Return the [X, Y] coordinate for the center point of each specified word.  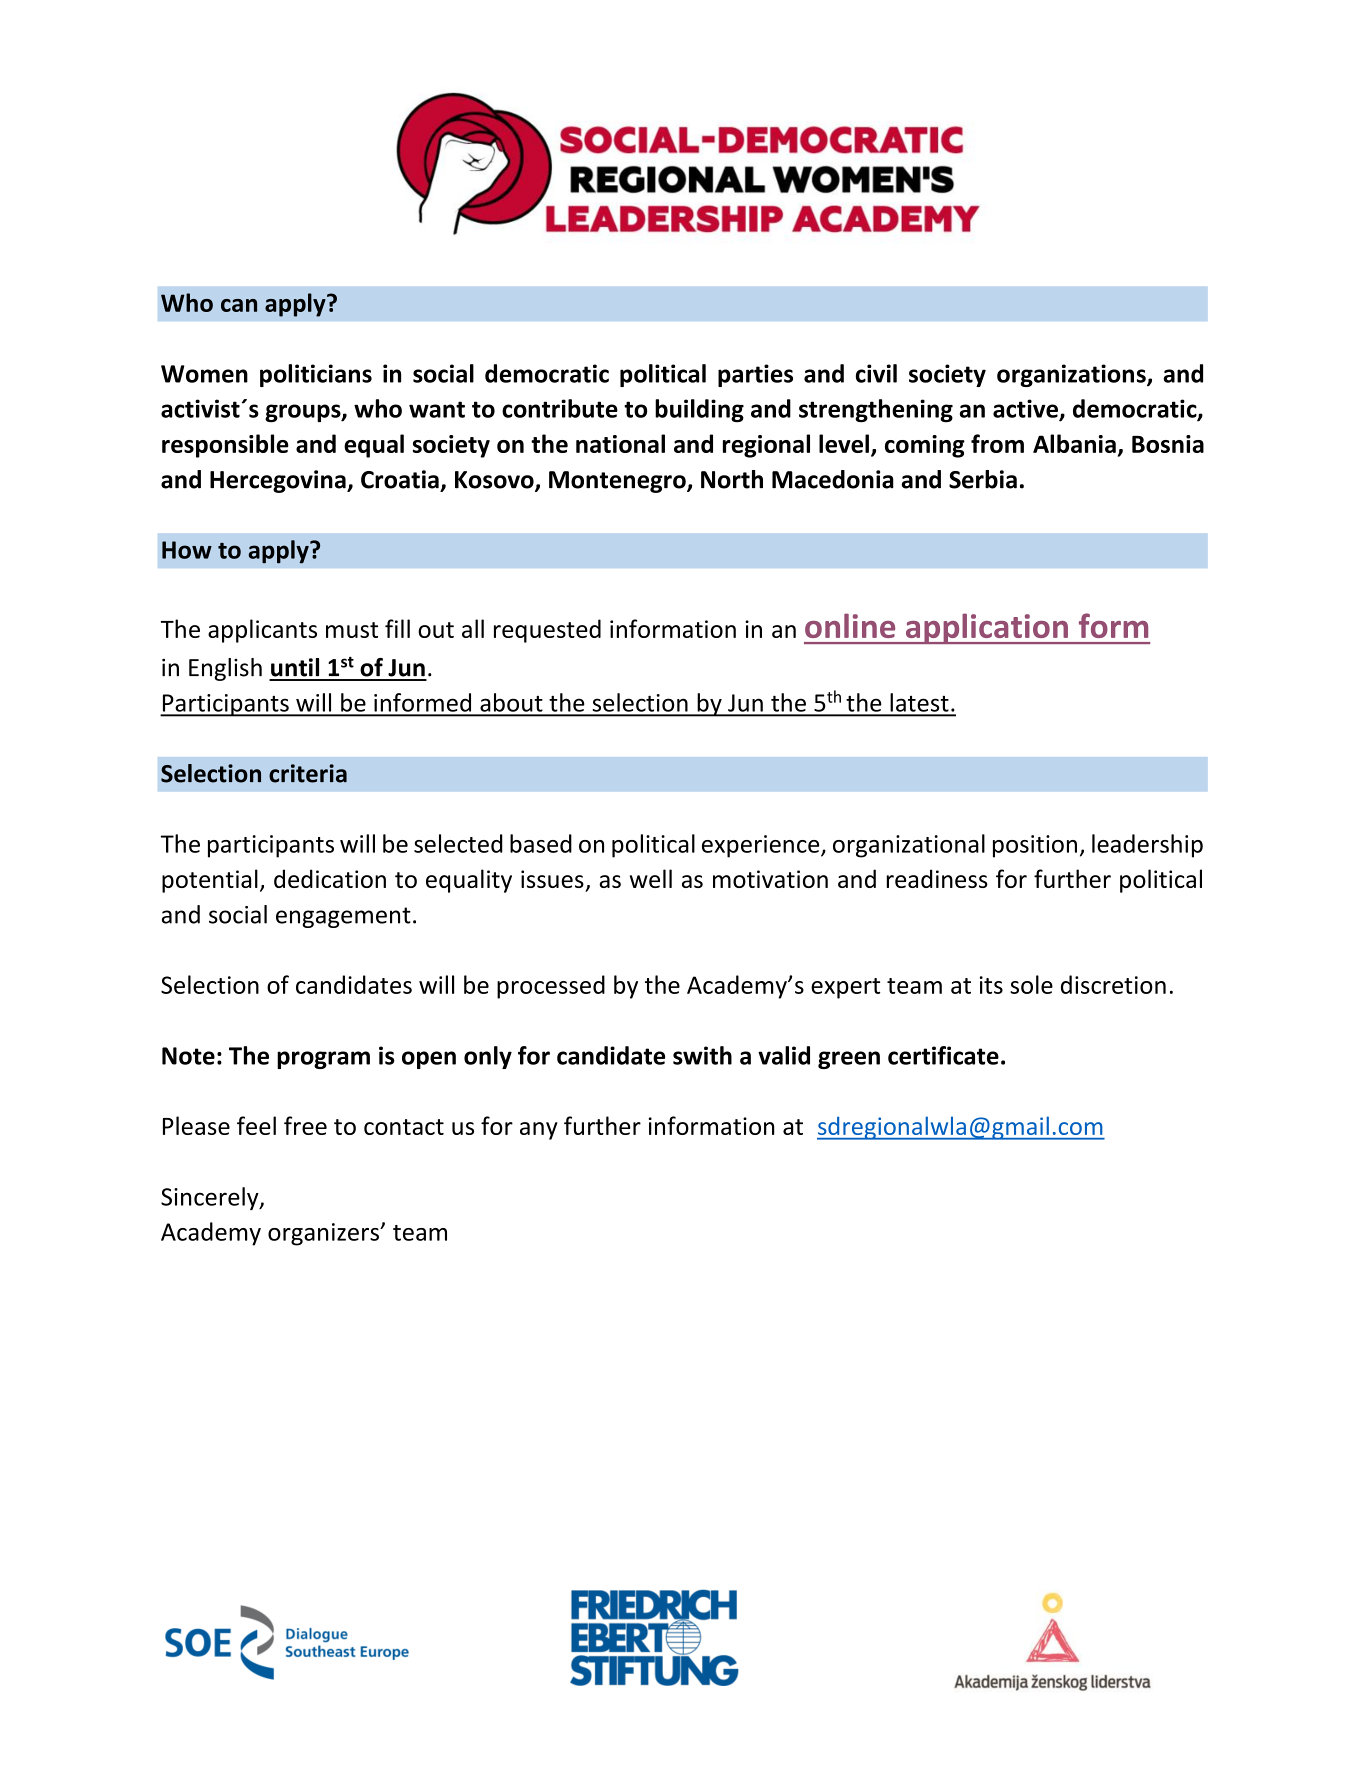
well [651, 878]
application [986, 628]
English [225, 669]
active [1026, 409]
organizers [324, 1234]
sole [1031, 984]
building [699, 411]
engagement [343, 917]
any [539, 1131]
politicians [316, 375]
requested [547, 631]
